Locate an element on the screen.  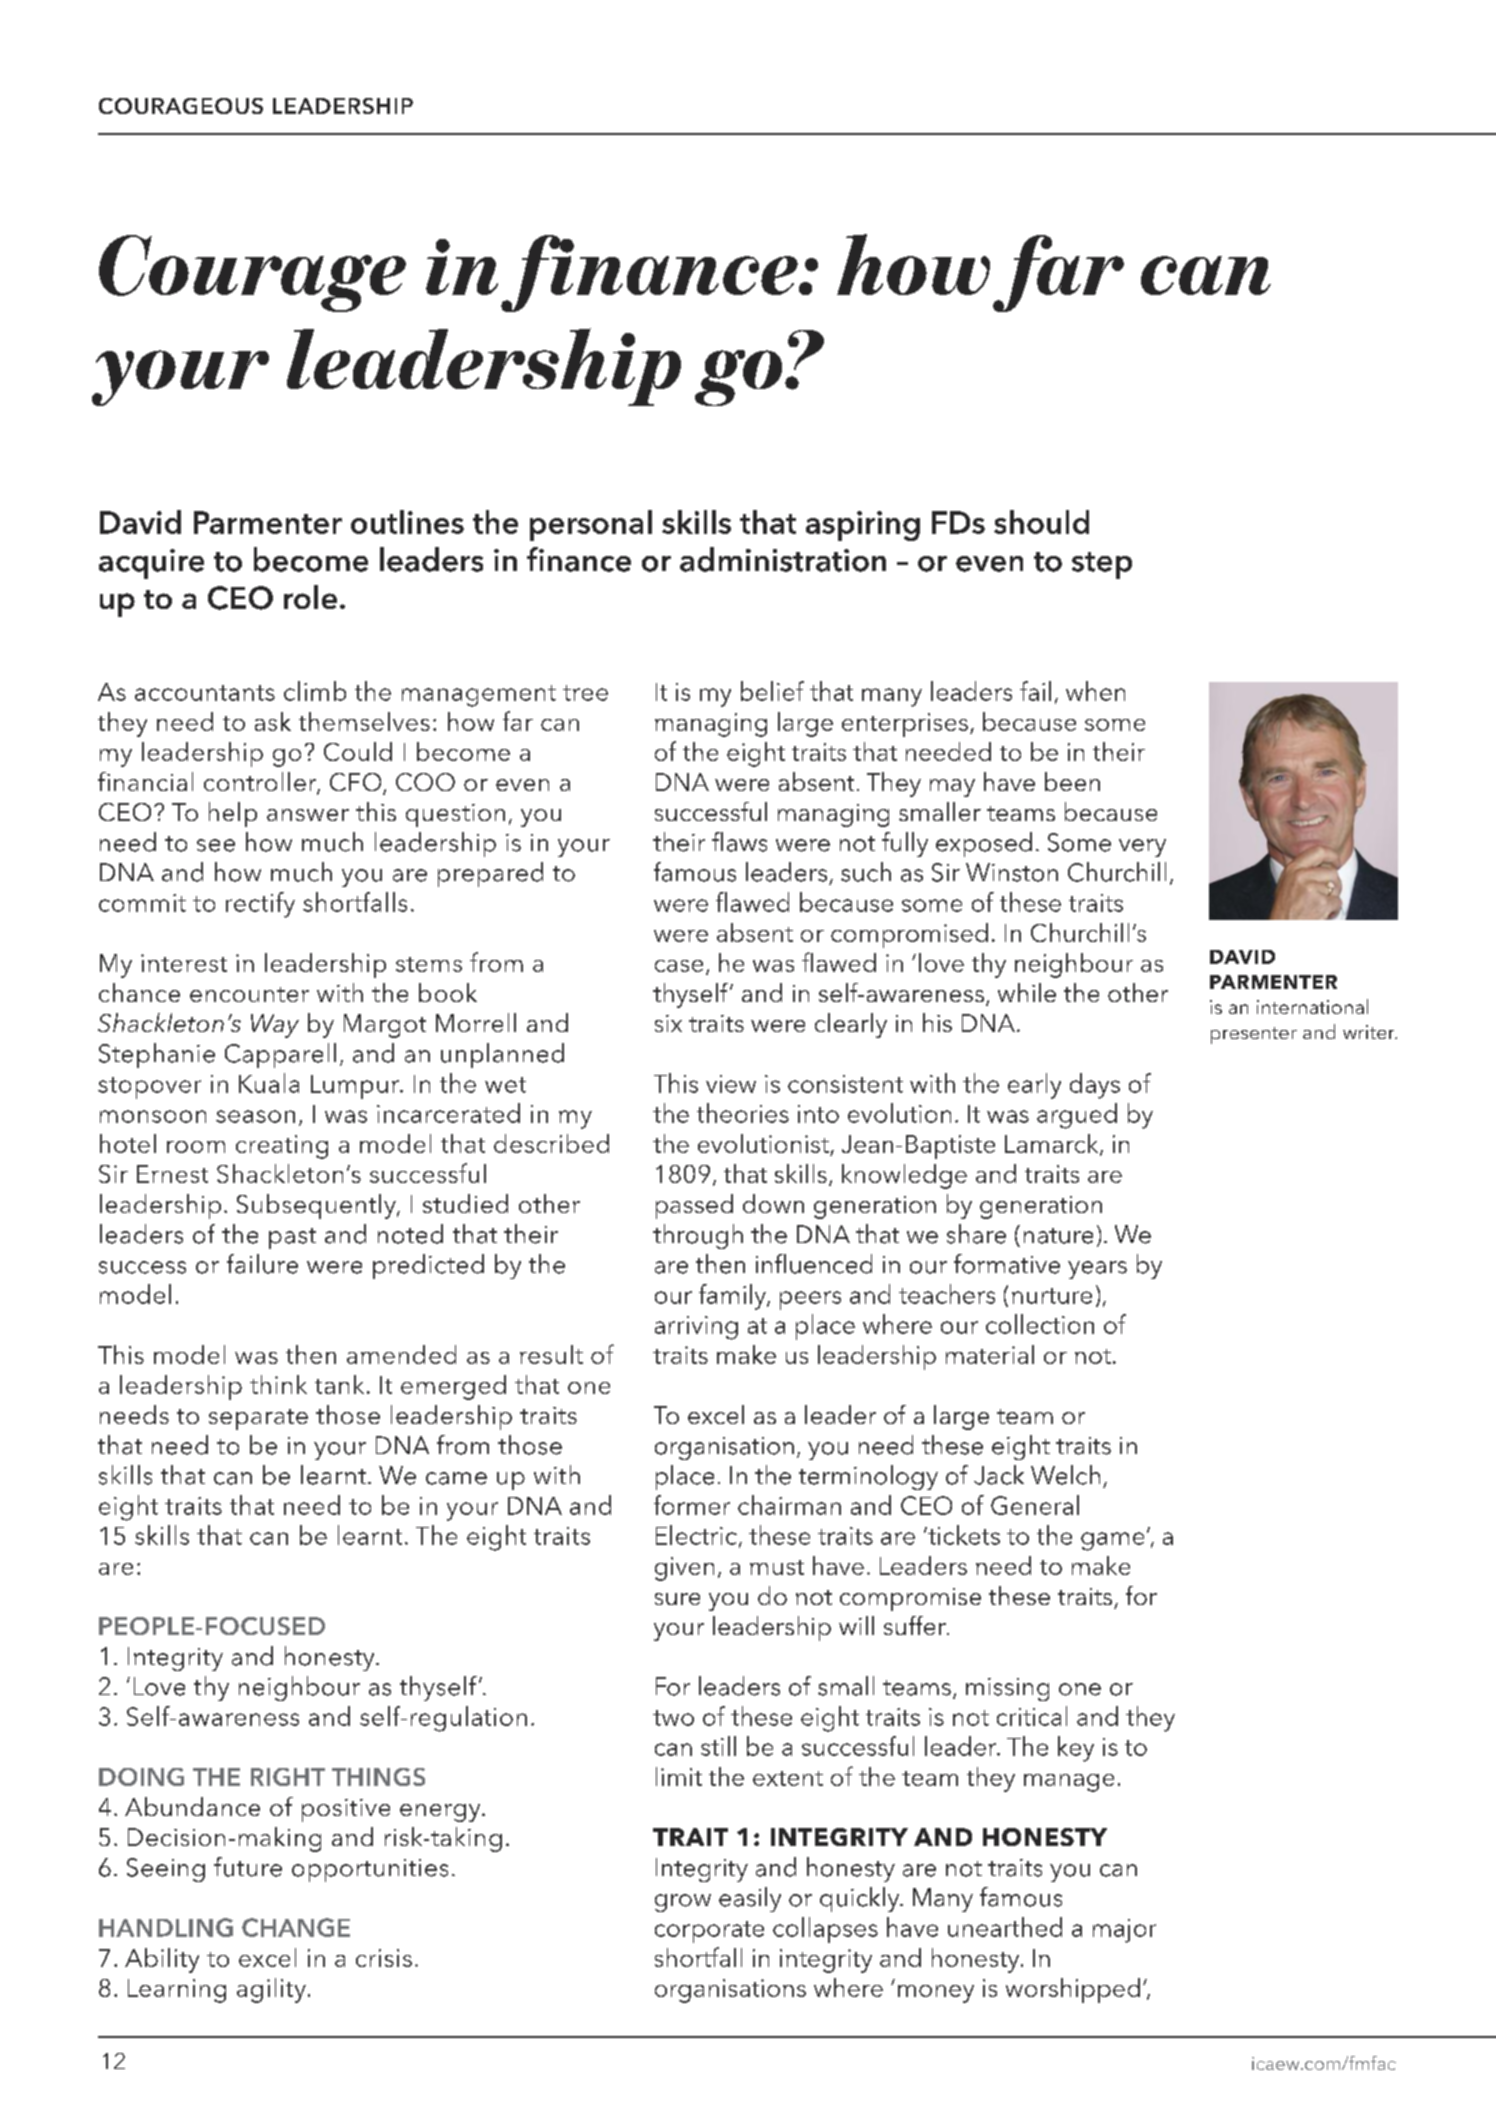
should is located at coordinates (1041, 522).
